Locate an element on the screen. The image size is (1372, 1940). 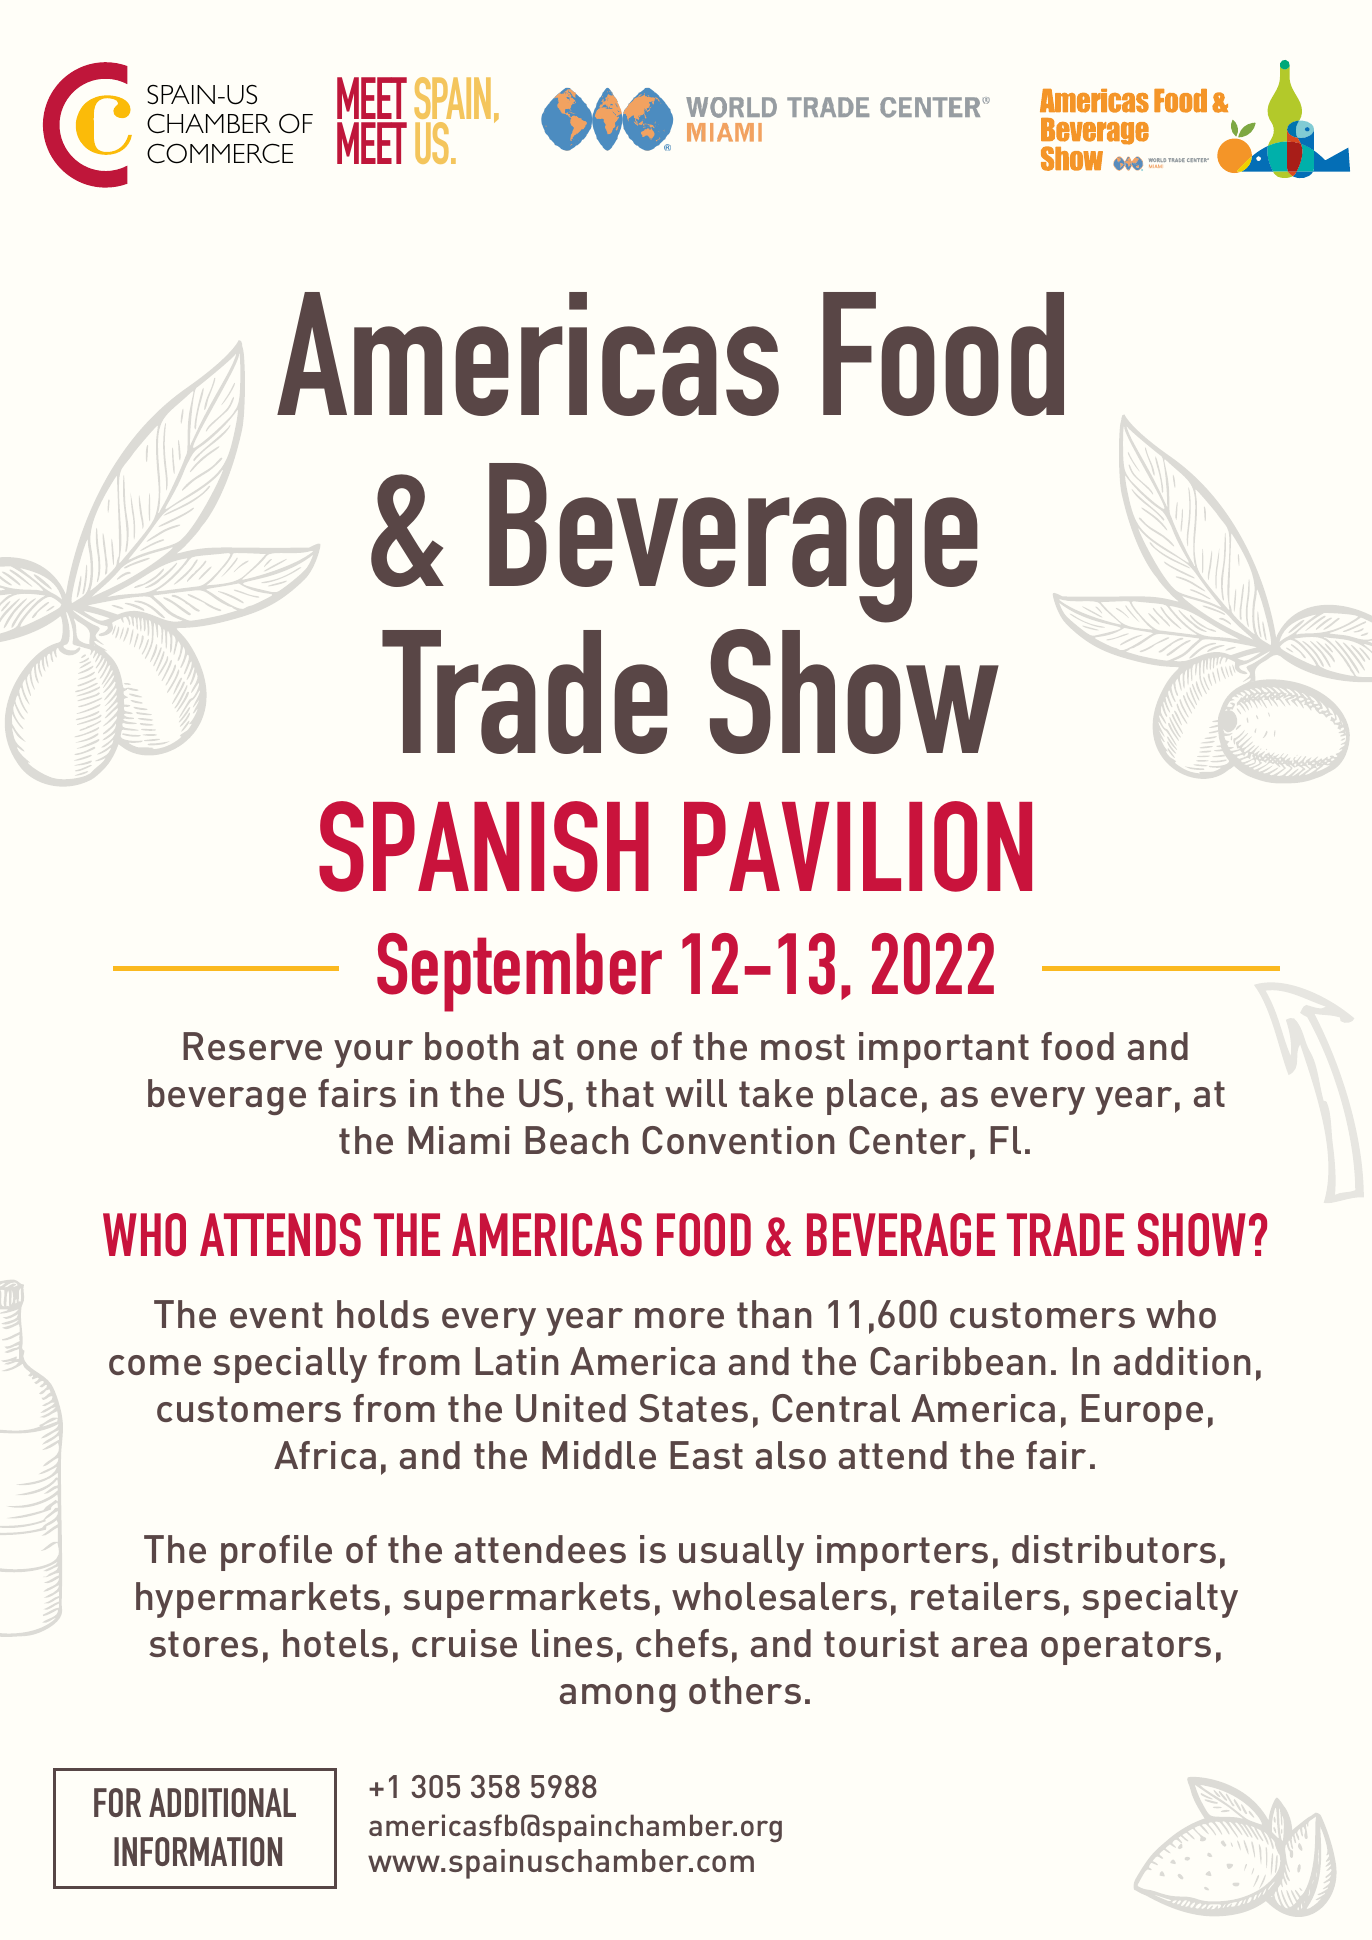
COMMERCE is located at coordinates (220, 153).
